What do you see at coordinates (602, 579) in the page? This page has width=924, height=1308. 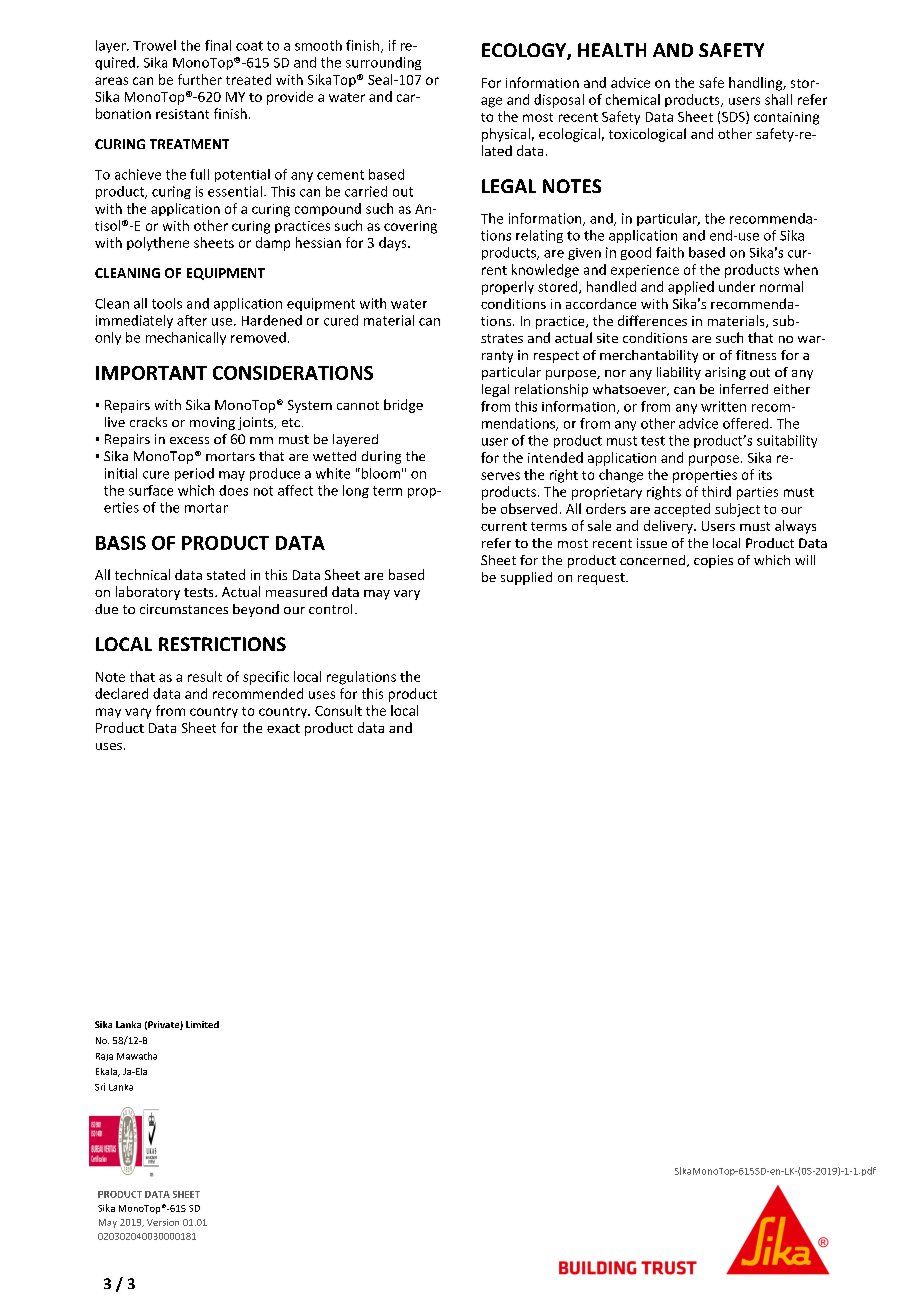 I see `request` at bounding box center [602, 579].
